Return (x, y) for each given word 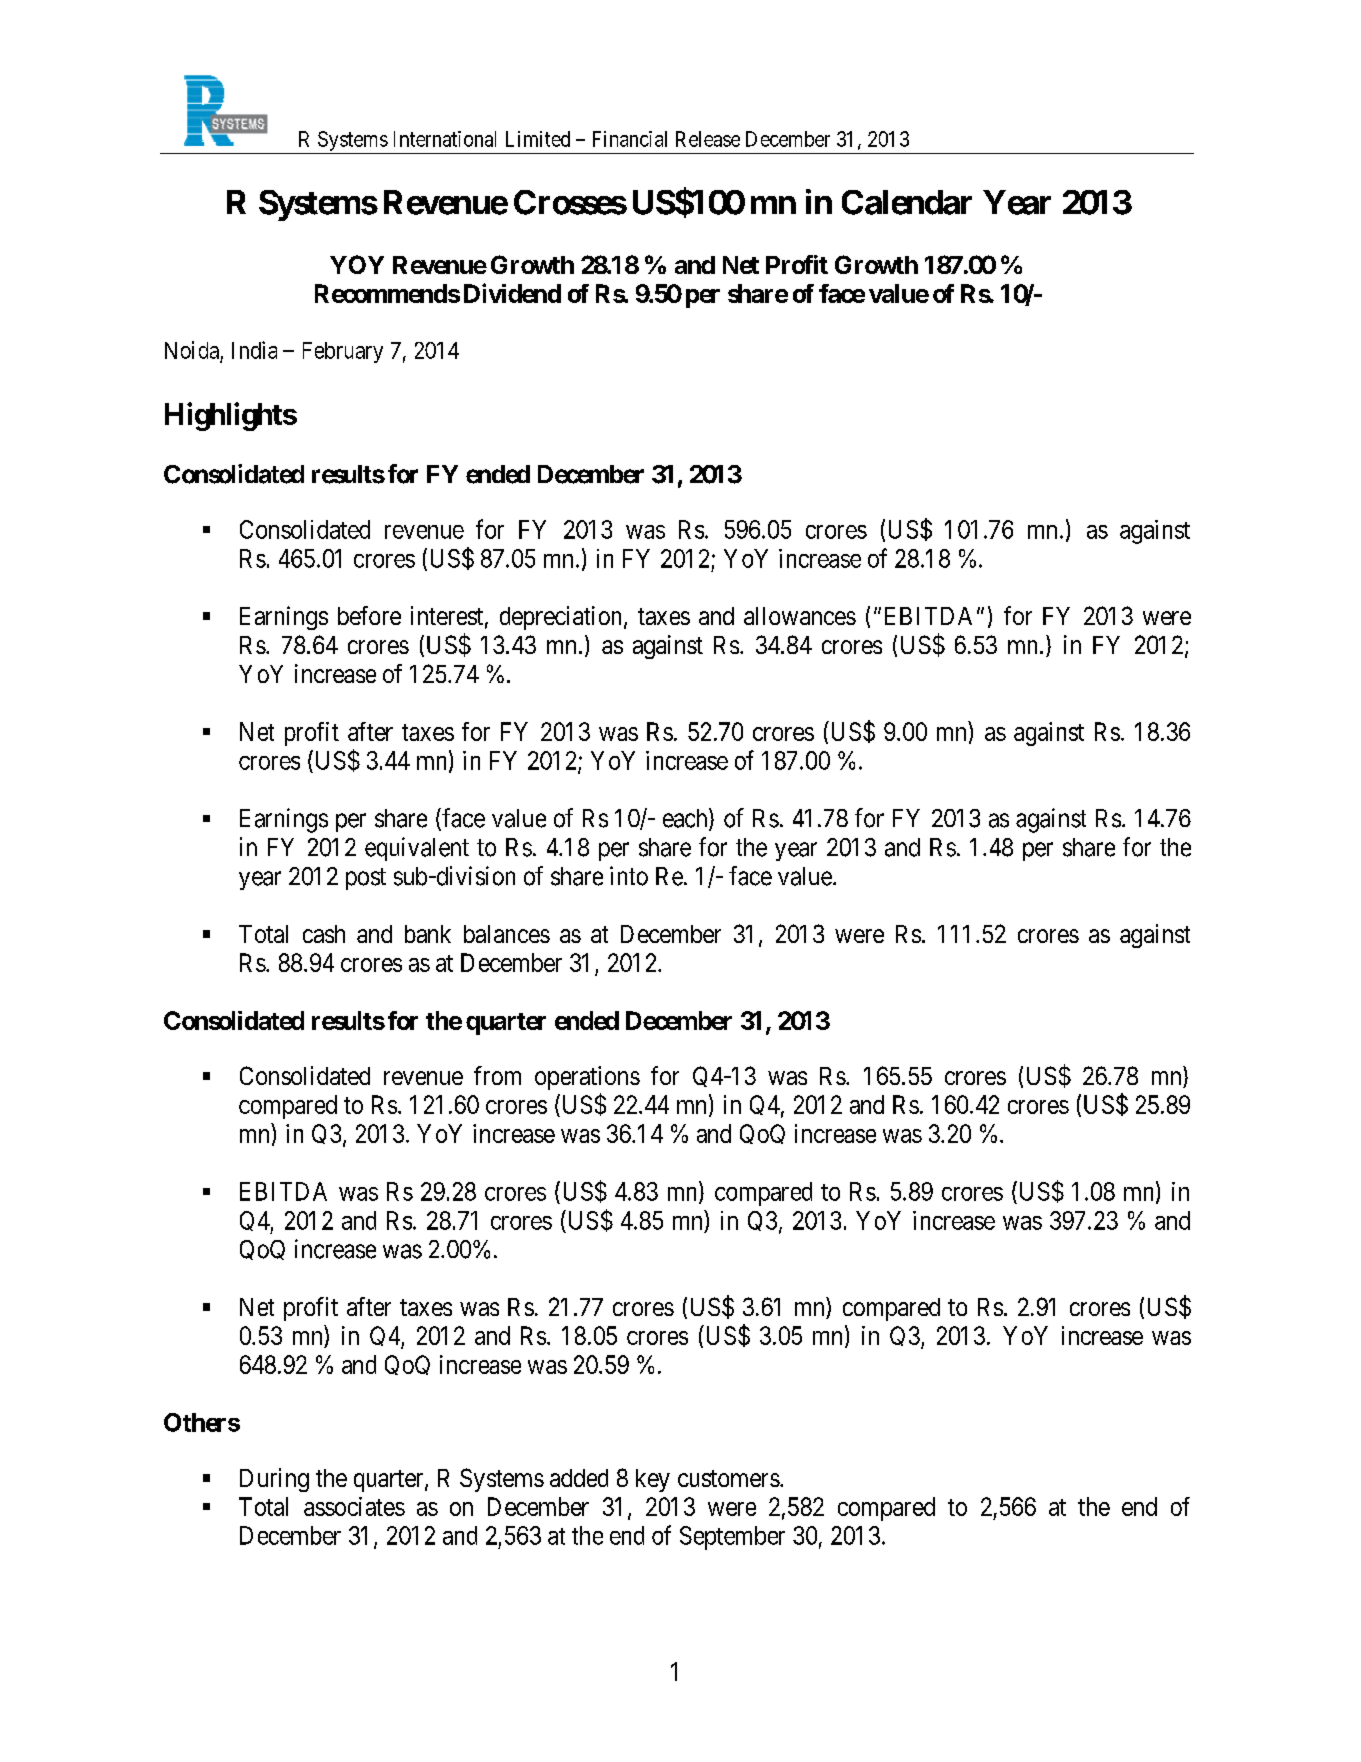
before (369, 615)
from (497, 1075)
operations (587, 1078)
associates (354, 1506)
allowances (800, 616)
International (445, 139)
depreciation (562, 618)
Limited (538, 139)
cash (324, 934)
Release (708, 139)
